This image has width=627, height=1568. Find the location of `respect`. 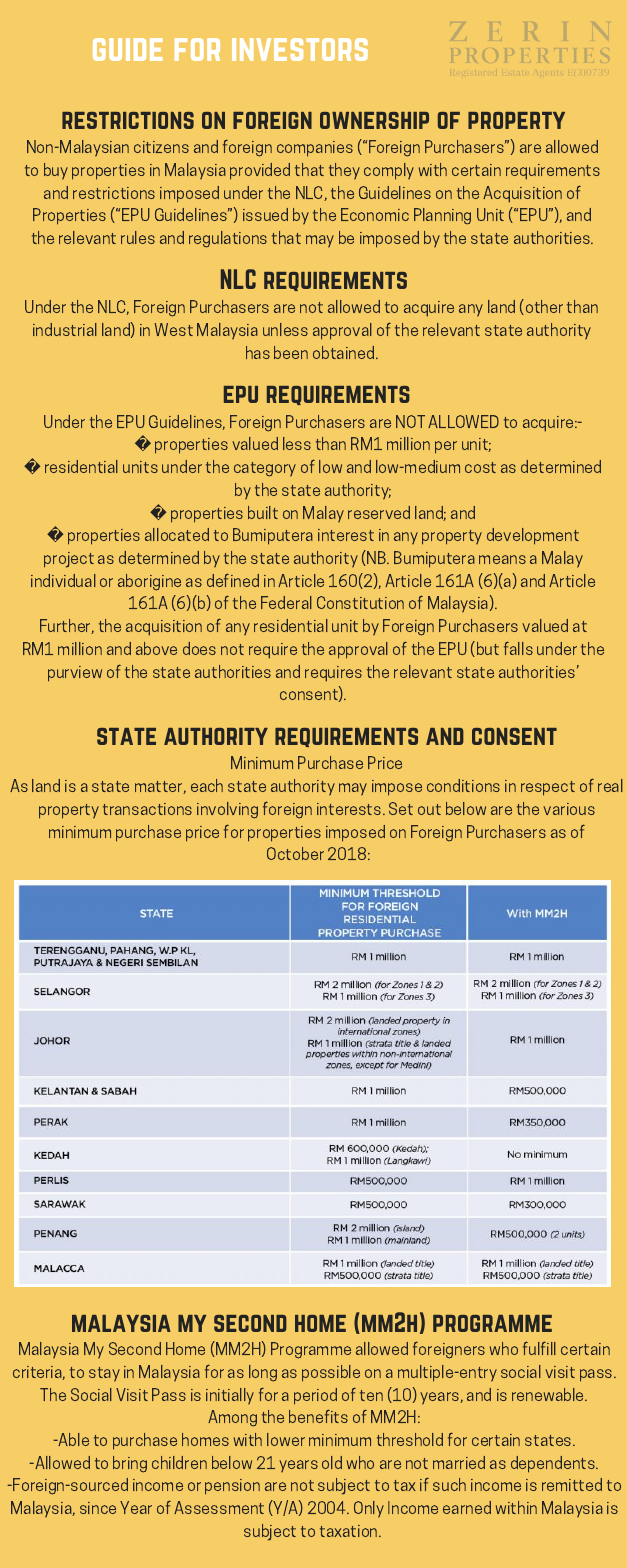

respect is located at coordinates (548, 788).
